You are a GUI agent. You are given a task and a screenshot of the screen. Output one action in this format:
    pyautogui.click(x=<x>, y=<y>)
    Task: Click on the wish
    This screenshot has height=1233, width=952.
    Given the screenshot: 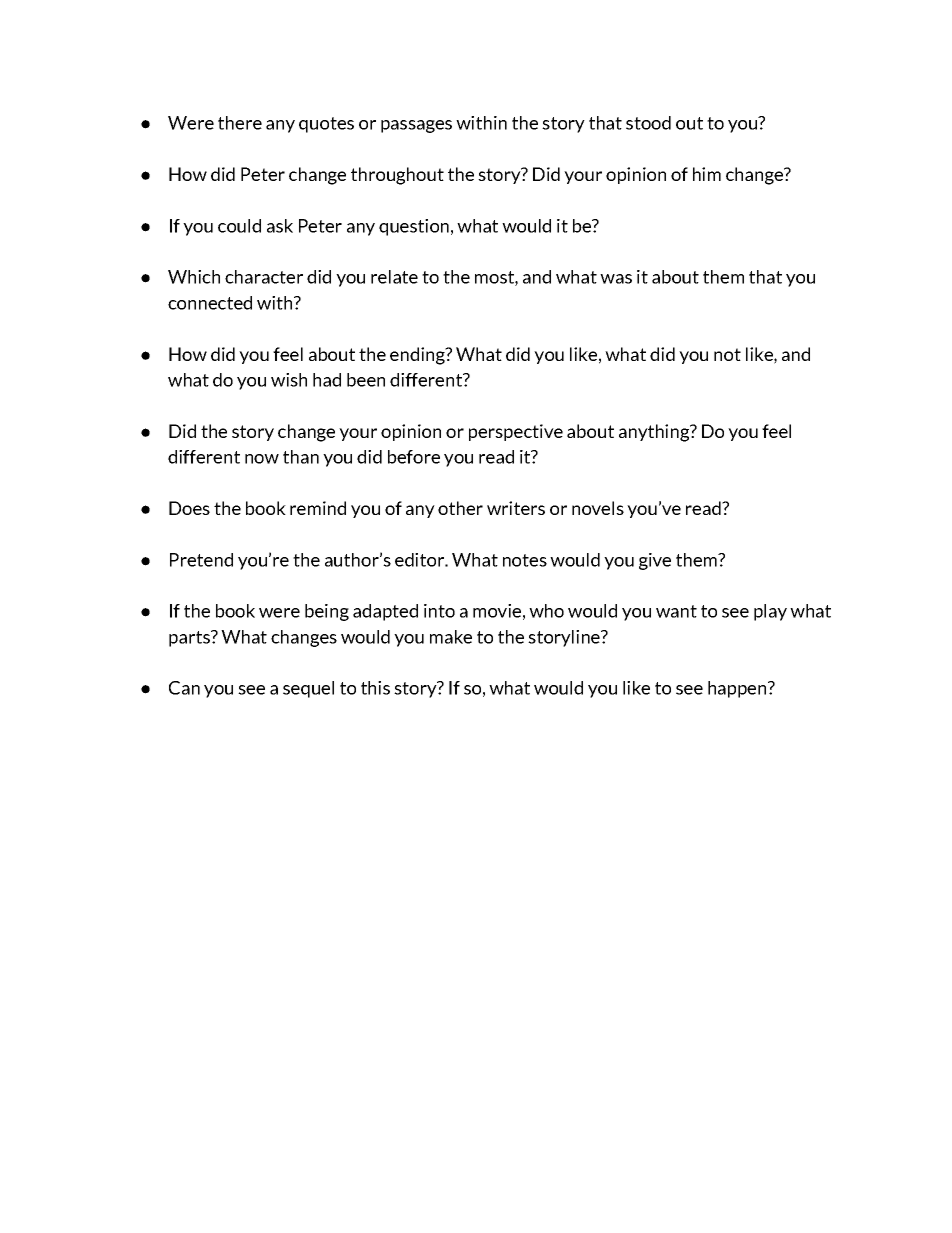 What is the action you would take?
    pyautogui.click(x=289, y=380)
